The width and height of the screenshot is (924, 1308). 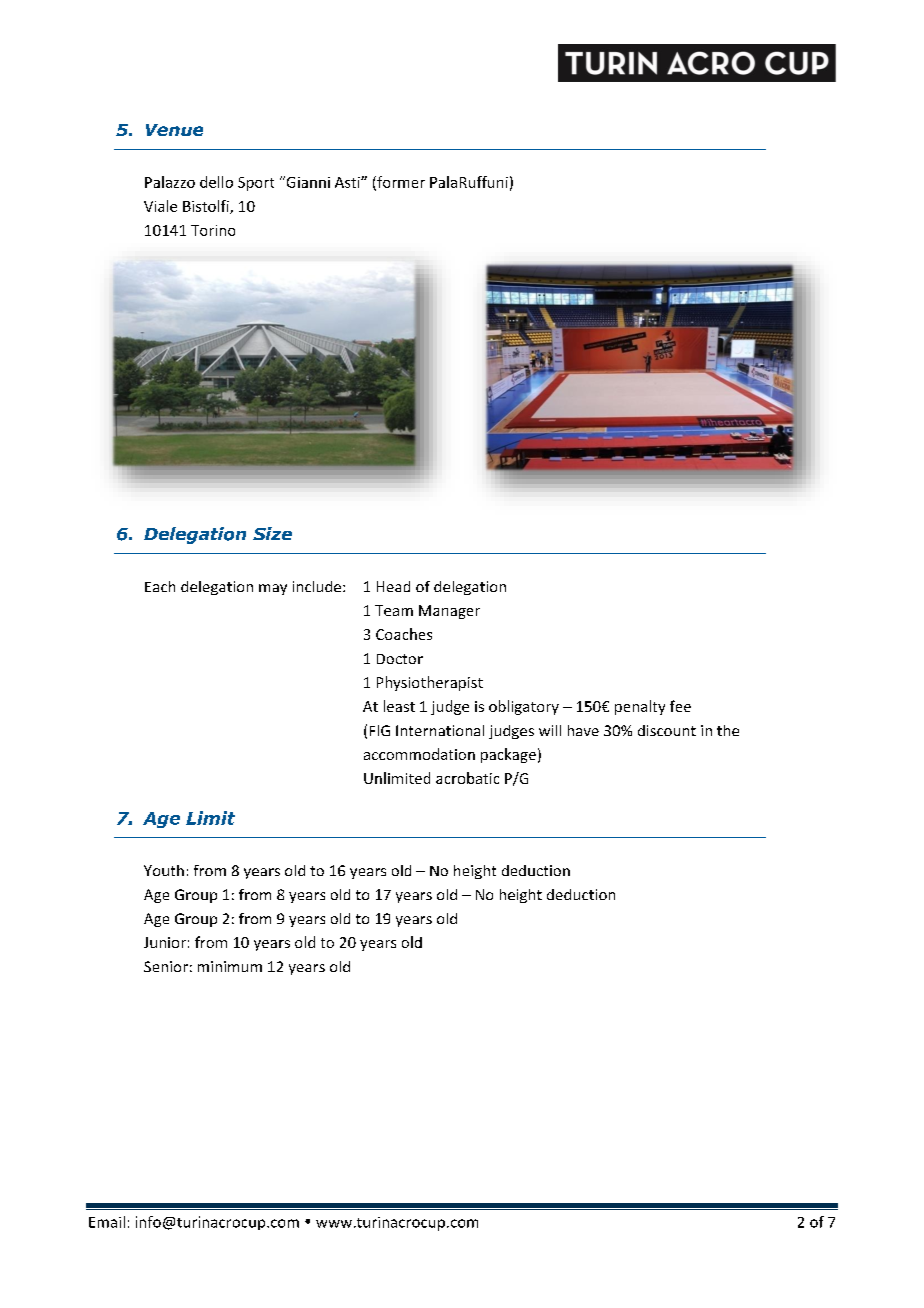 What do you see at coordinates (164, 870) in the screenshot?
I see `Youth` at bounding box center [164, 870].
